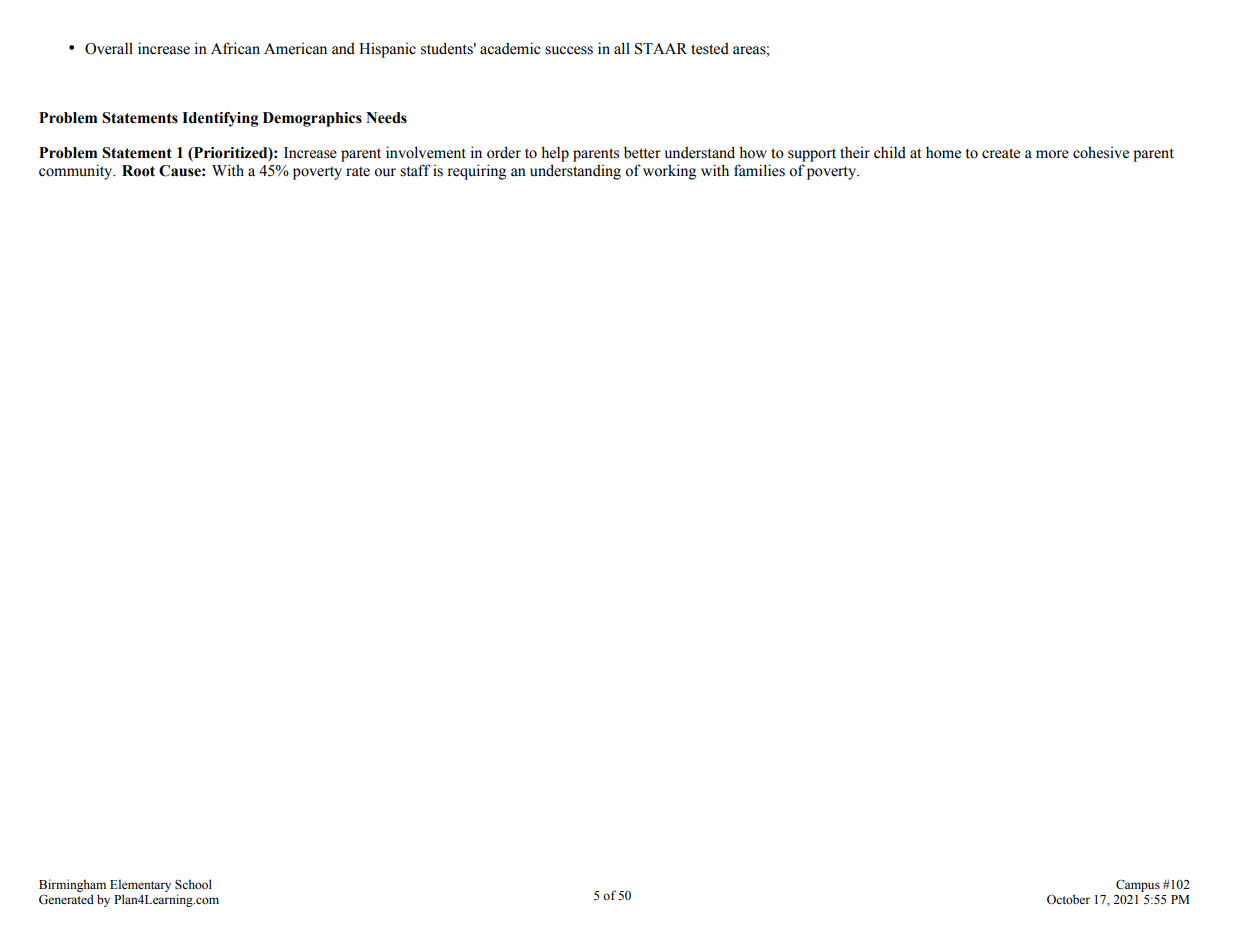 The width and height of the page is (1233, 952). I want to click on more, so click(1052, 154).
